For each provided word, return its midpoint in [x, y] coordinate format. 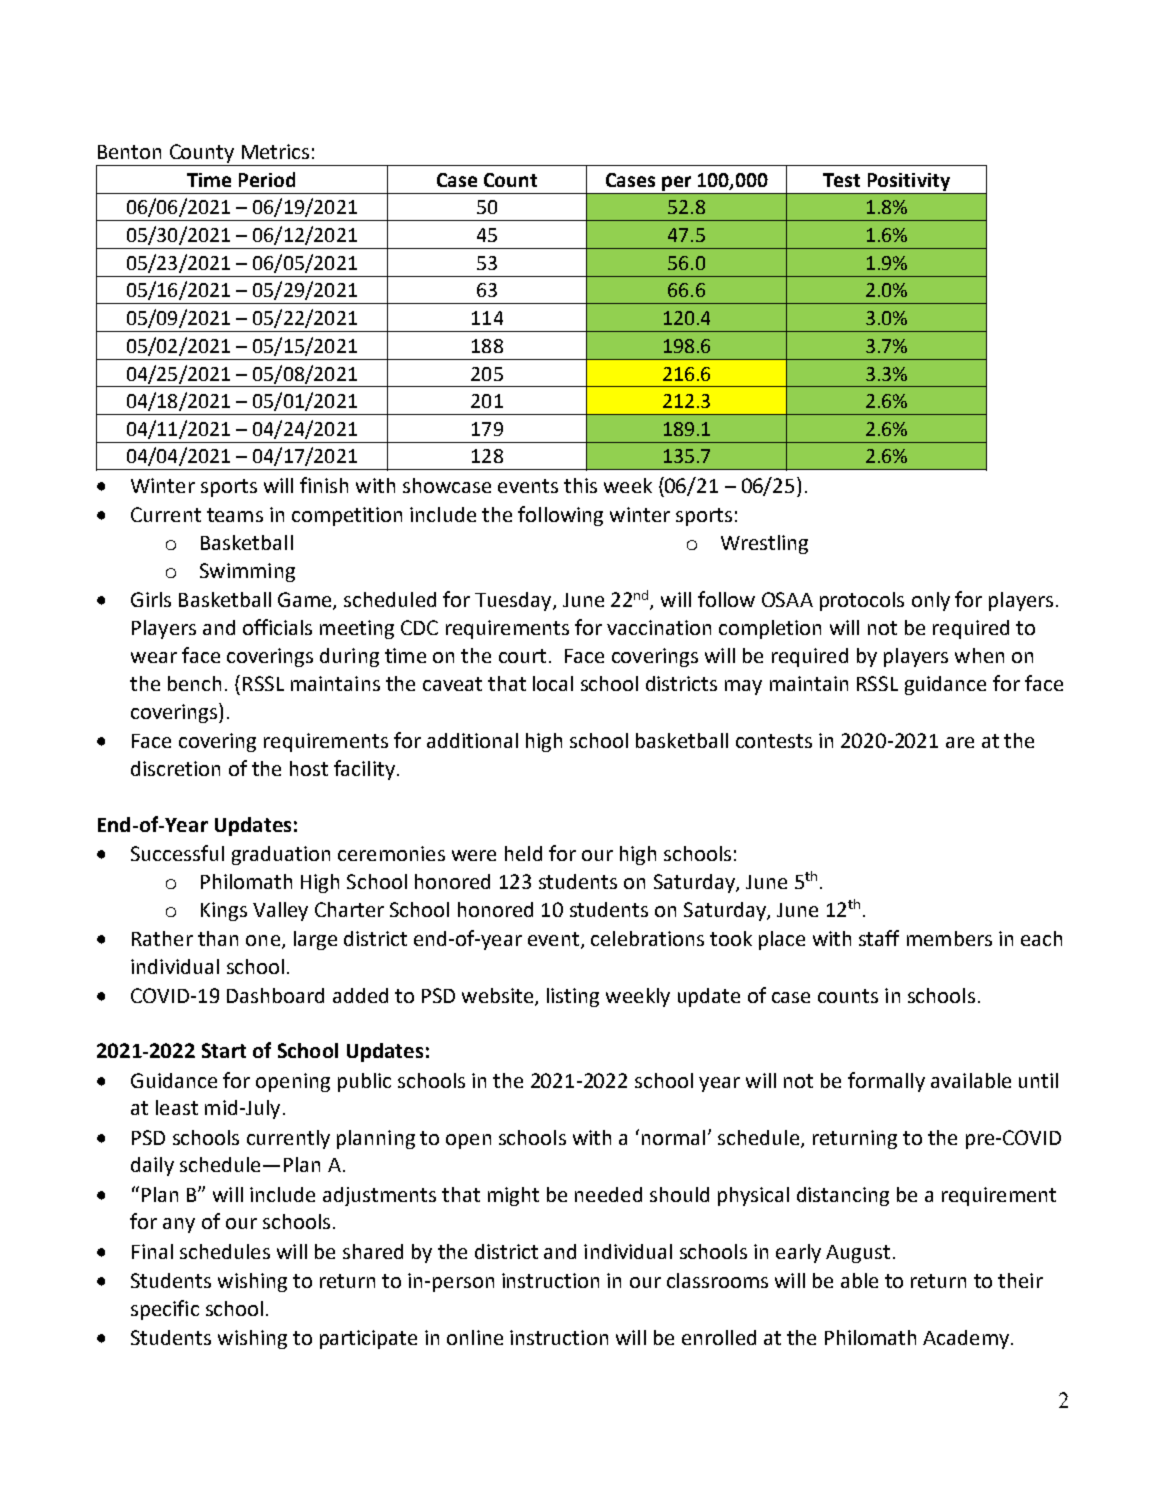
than [218, 938]
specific [165, 1310]
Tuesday [514, 601]
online [475, 1337]
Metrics [275, 151]
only [931, 601]
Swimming [247, 572]
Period [267, 179]
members [949, 938]
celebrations [647, 938]
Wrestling [764, 544]
